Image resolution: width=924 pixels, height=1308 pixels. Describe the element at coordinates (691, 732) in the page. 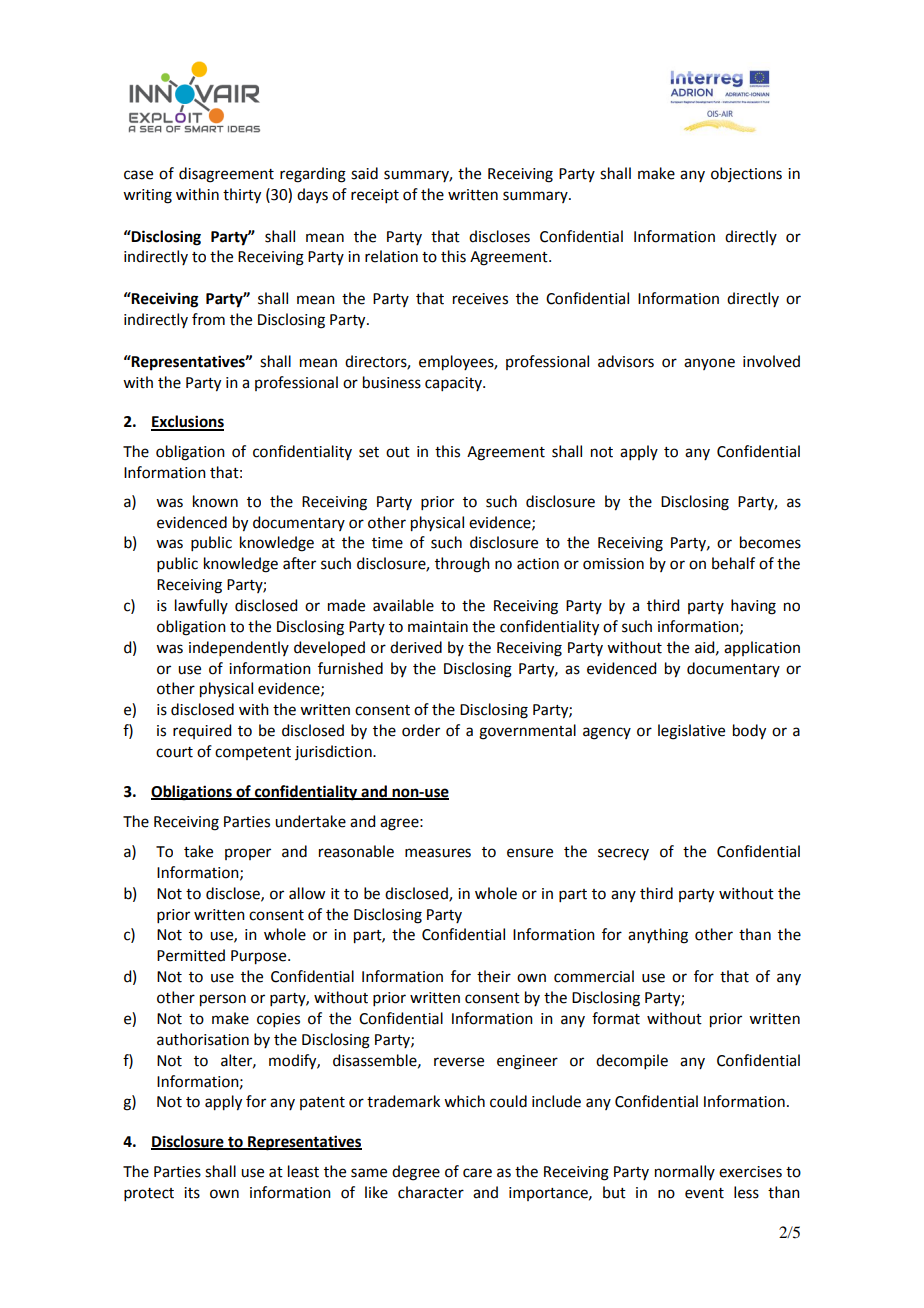

I see `legislative` at that location.
